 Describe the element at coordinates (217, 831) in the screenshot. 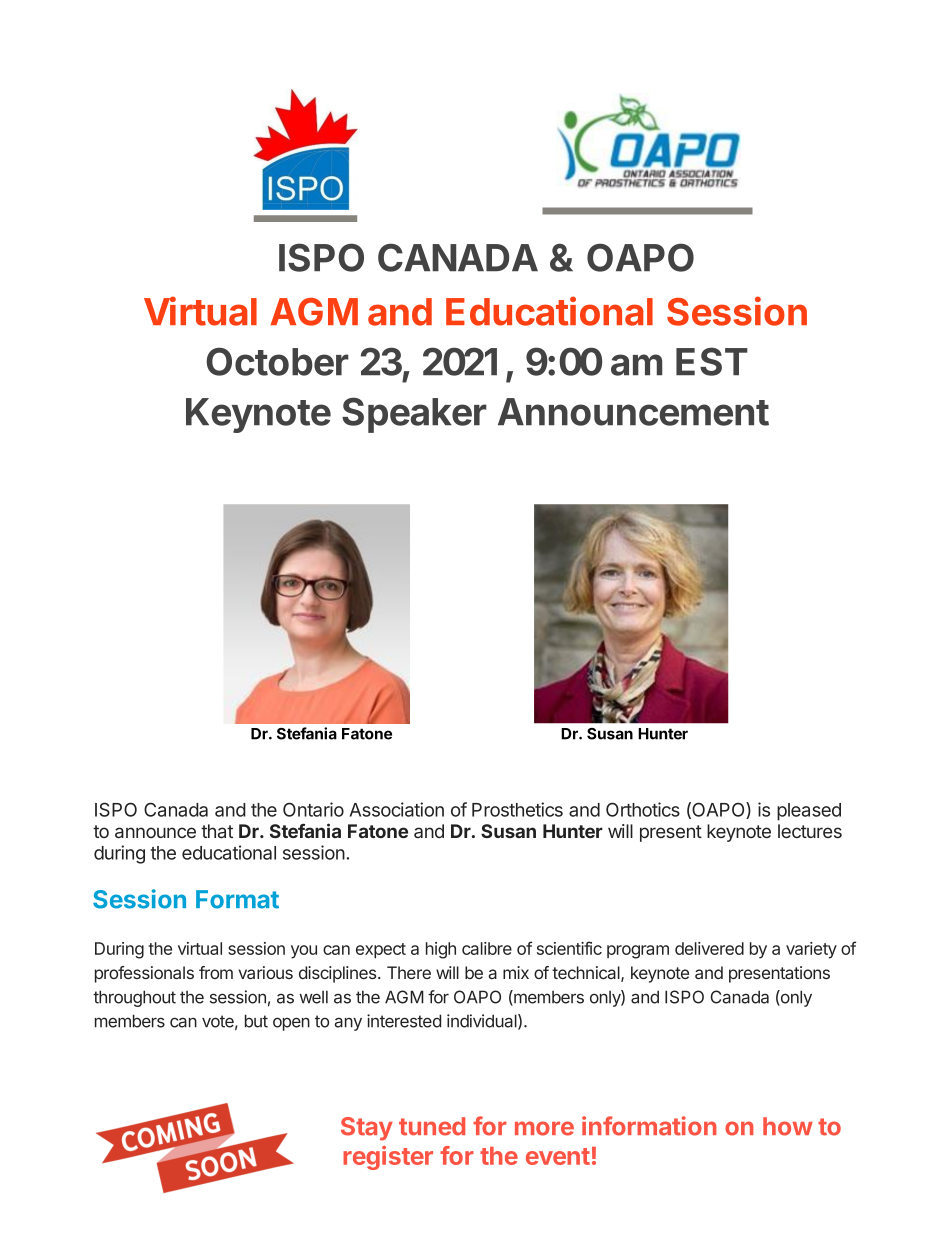

I see `that` at that location.
